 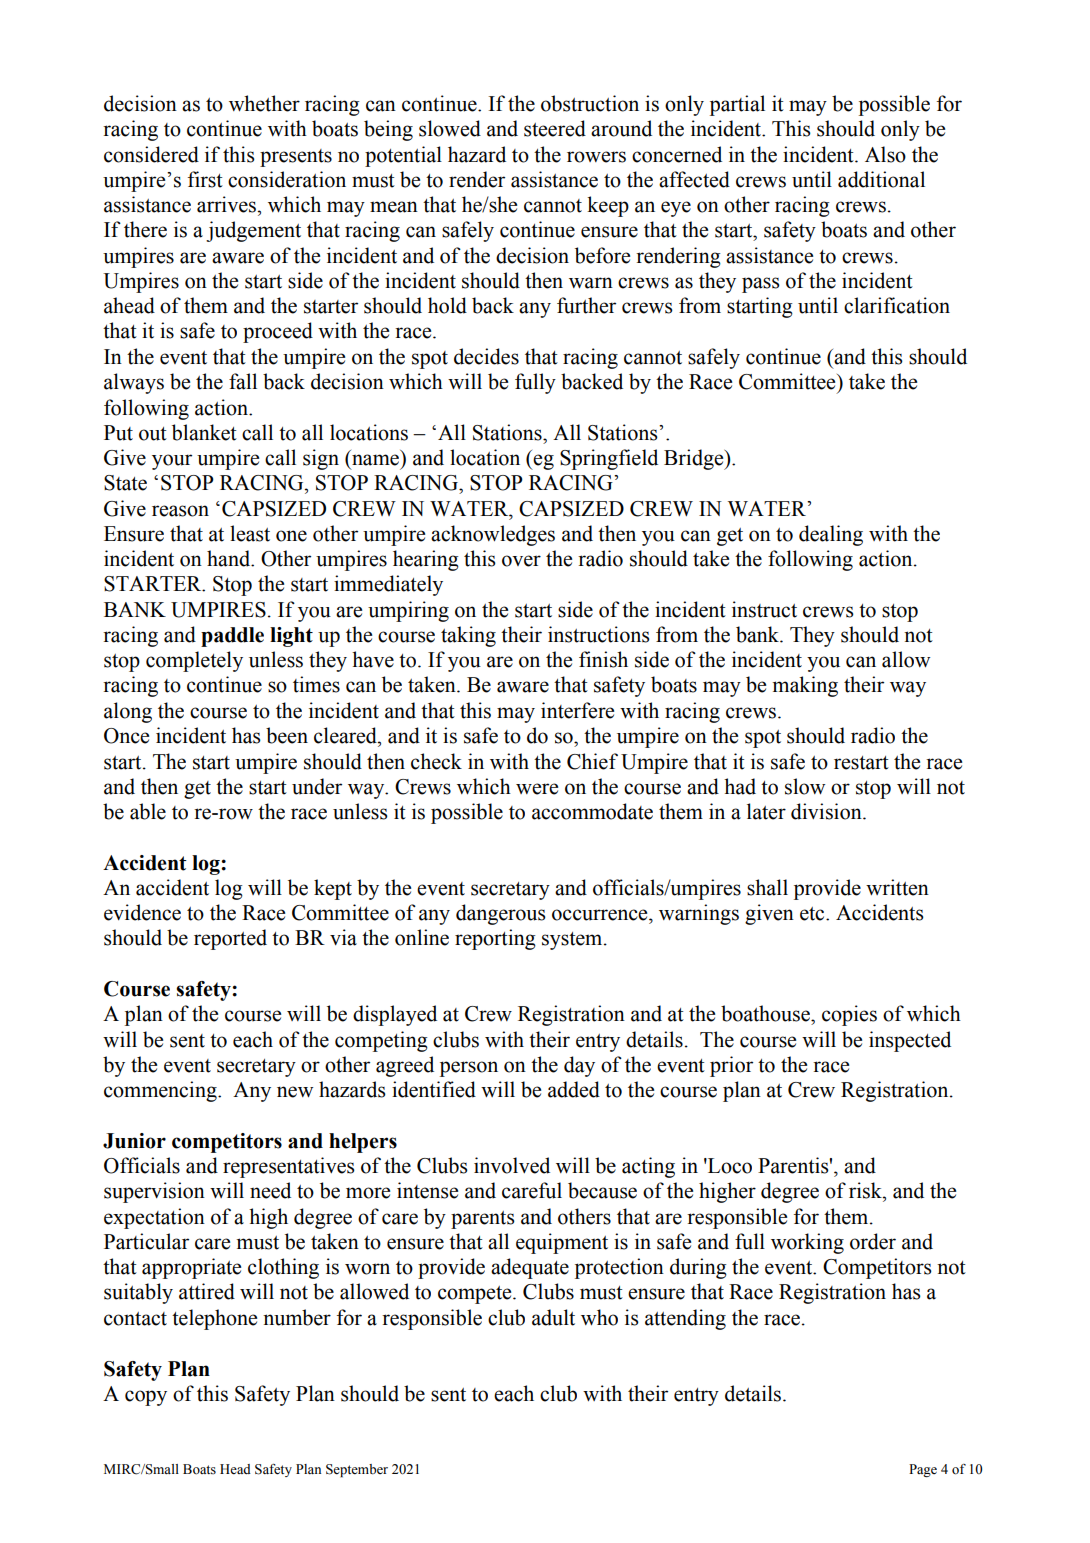 What do you see at coordinates (555, 128) in the screenshot?
I see `steered` at bounding box center [555, 128].
